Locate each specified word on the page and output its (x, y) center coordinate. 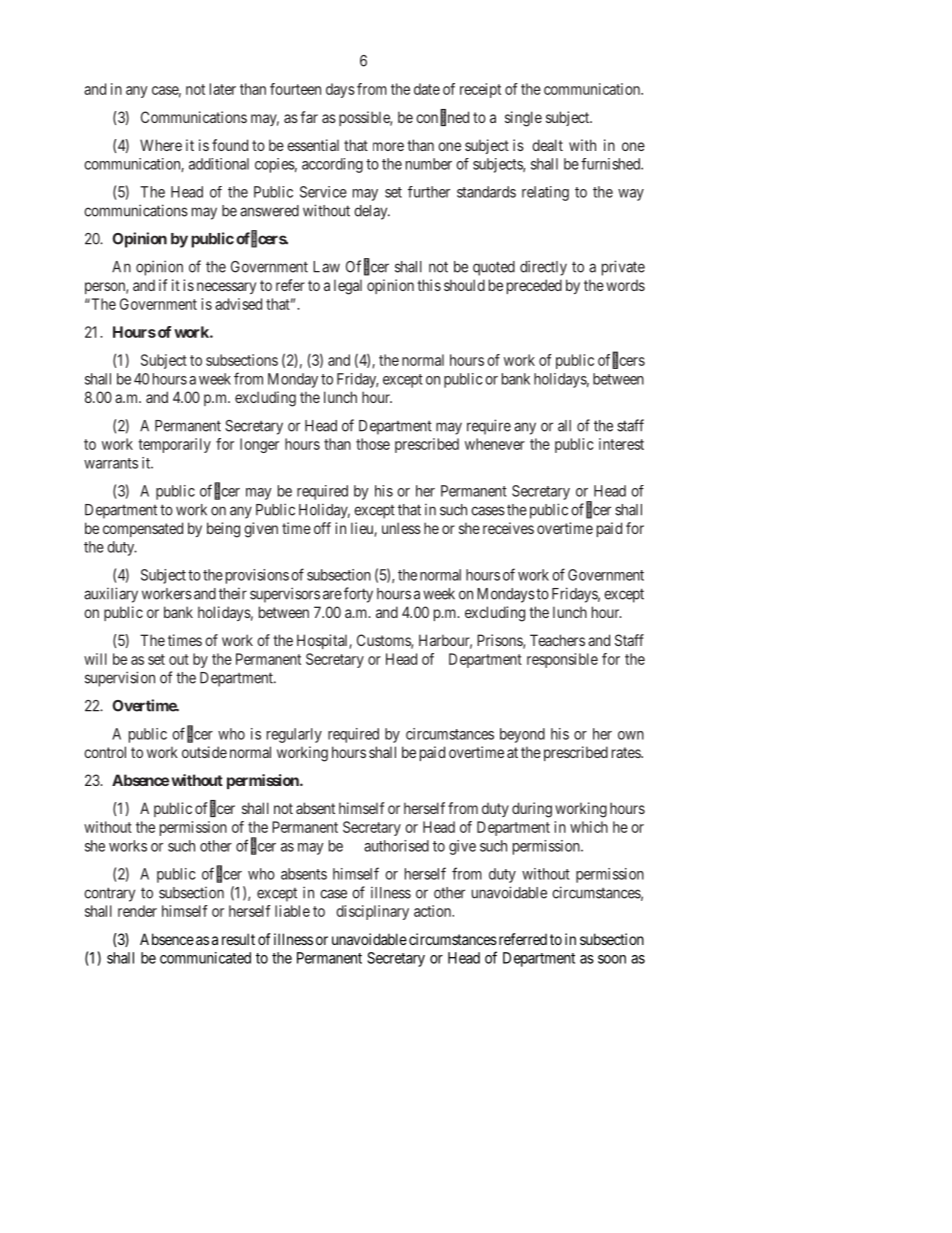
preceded (534, 286)
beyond (522, 735)
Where (161, 145)
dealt (547, 145)
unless (401, 528)
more (388, 146)
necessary (226, 288)
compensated (143, 529)
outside (204, 752)
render (137, 911)
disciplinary (372, 912)
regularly (294, 735)
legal (348, 287)
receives (508, 528)
